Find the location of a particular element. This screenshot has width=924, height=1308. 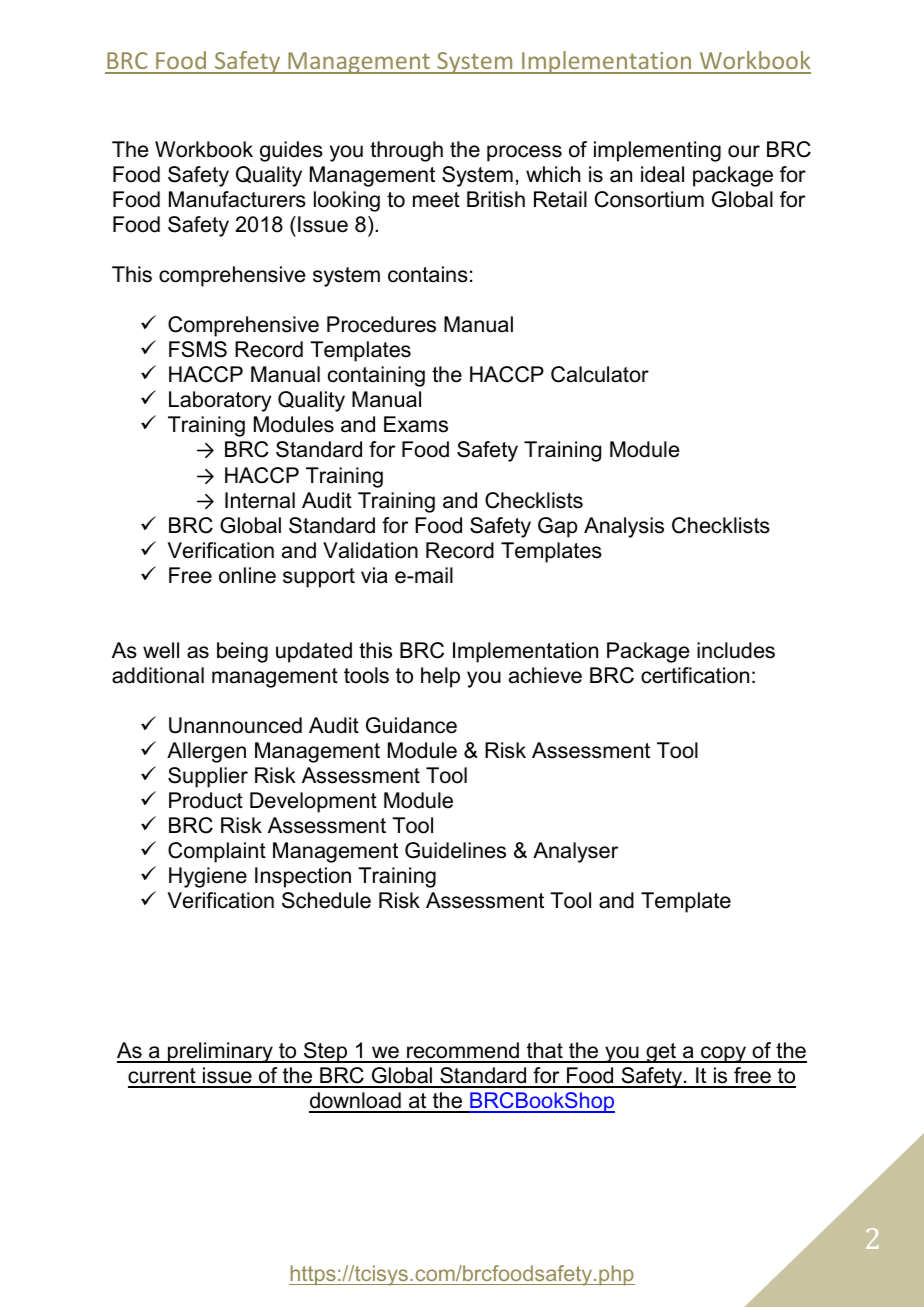

preliminary is located at coordinates (220, 1052).
